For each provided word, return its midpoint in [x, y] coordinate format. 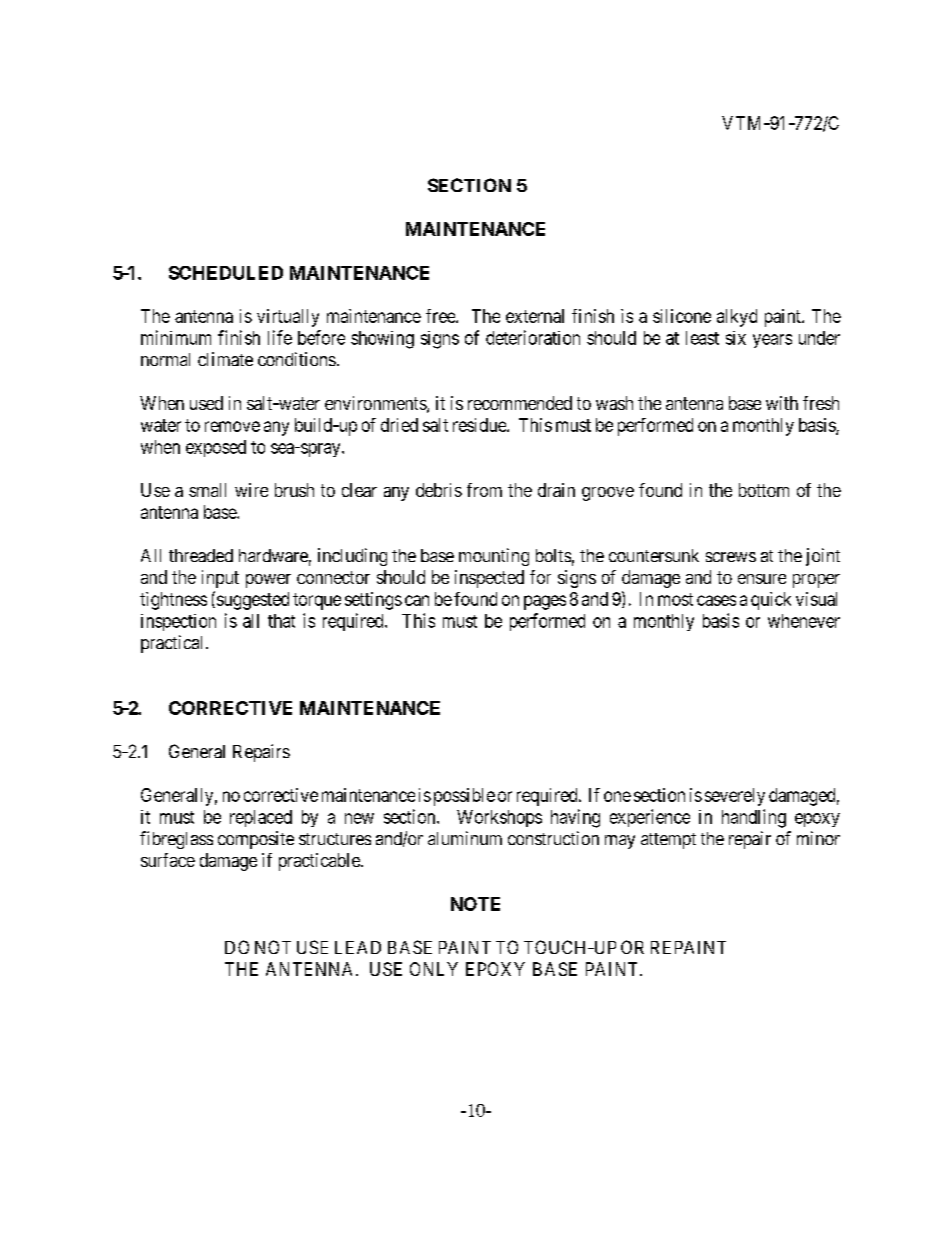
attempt [668, 841]
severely [735, 797]
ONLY [434, 969]
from [484, 490]
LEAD [358, 947]
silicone [682, 316]
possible [464, 797]
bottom [764, 490]
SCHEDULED [226, 273]
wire [251, 490]
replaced [261, 818]
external [535, 316]
